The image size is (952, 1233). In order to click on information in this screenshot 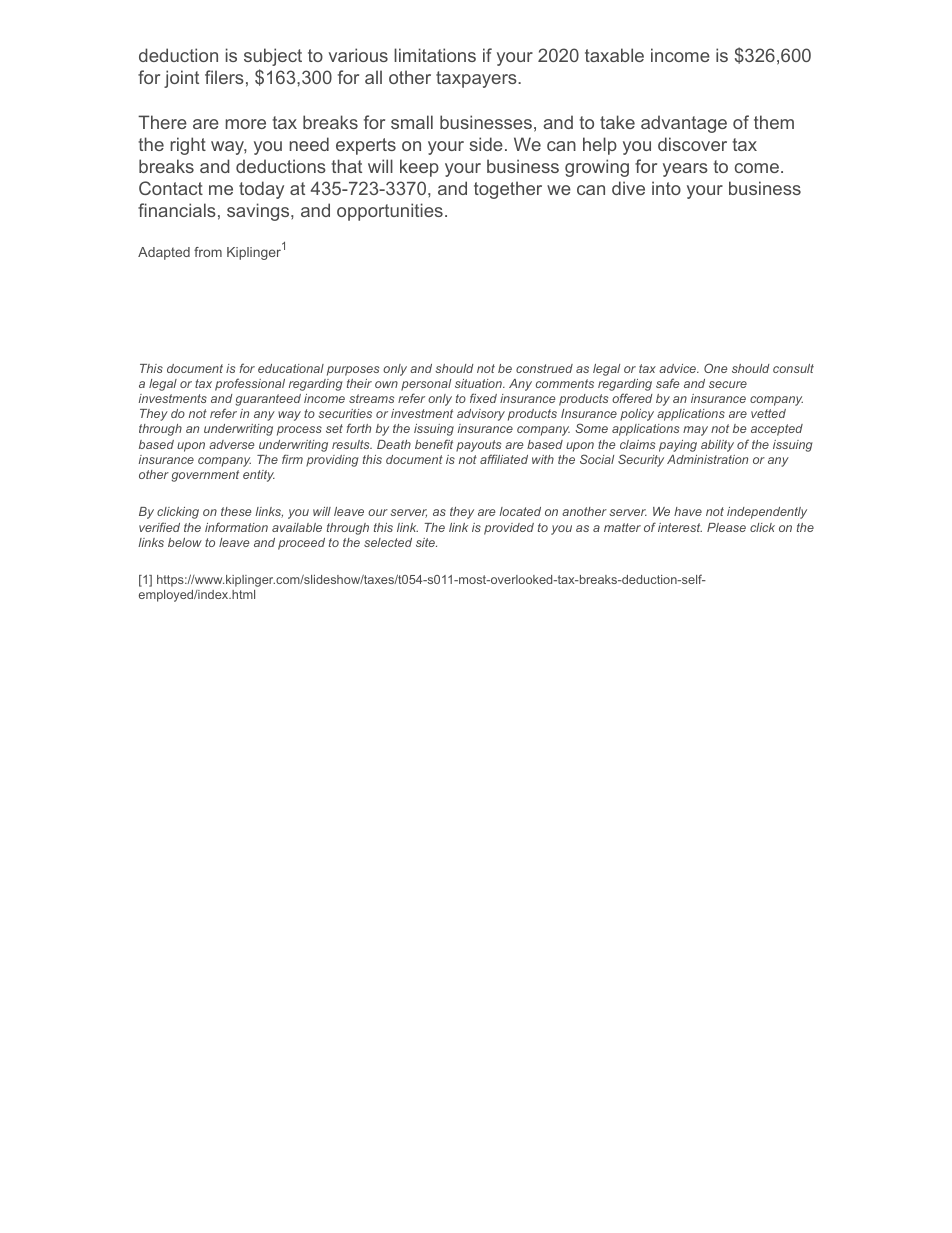, I will do `click(236, 527)`.
